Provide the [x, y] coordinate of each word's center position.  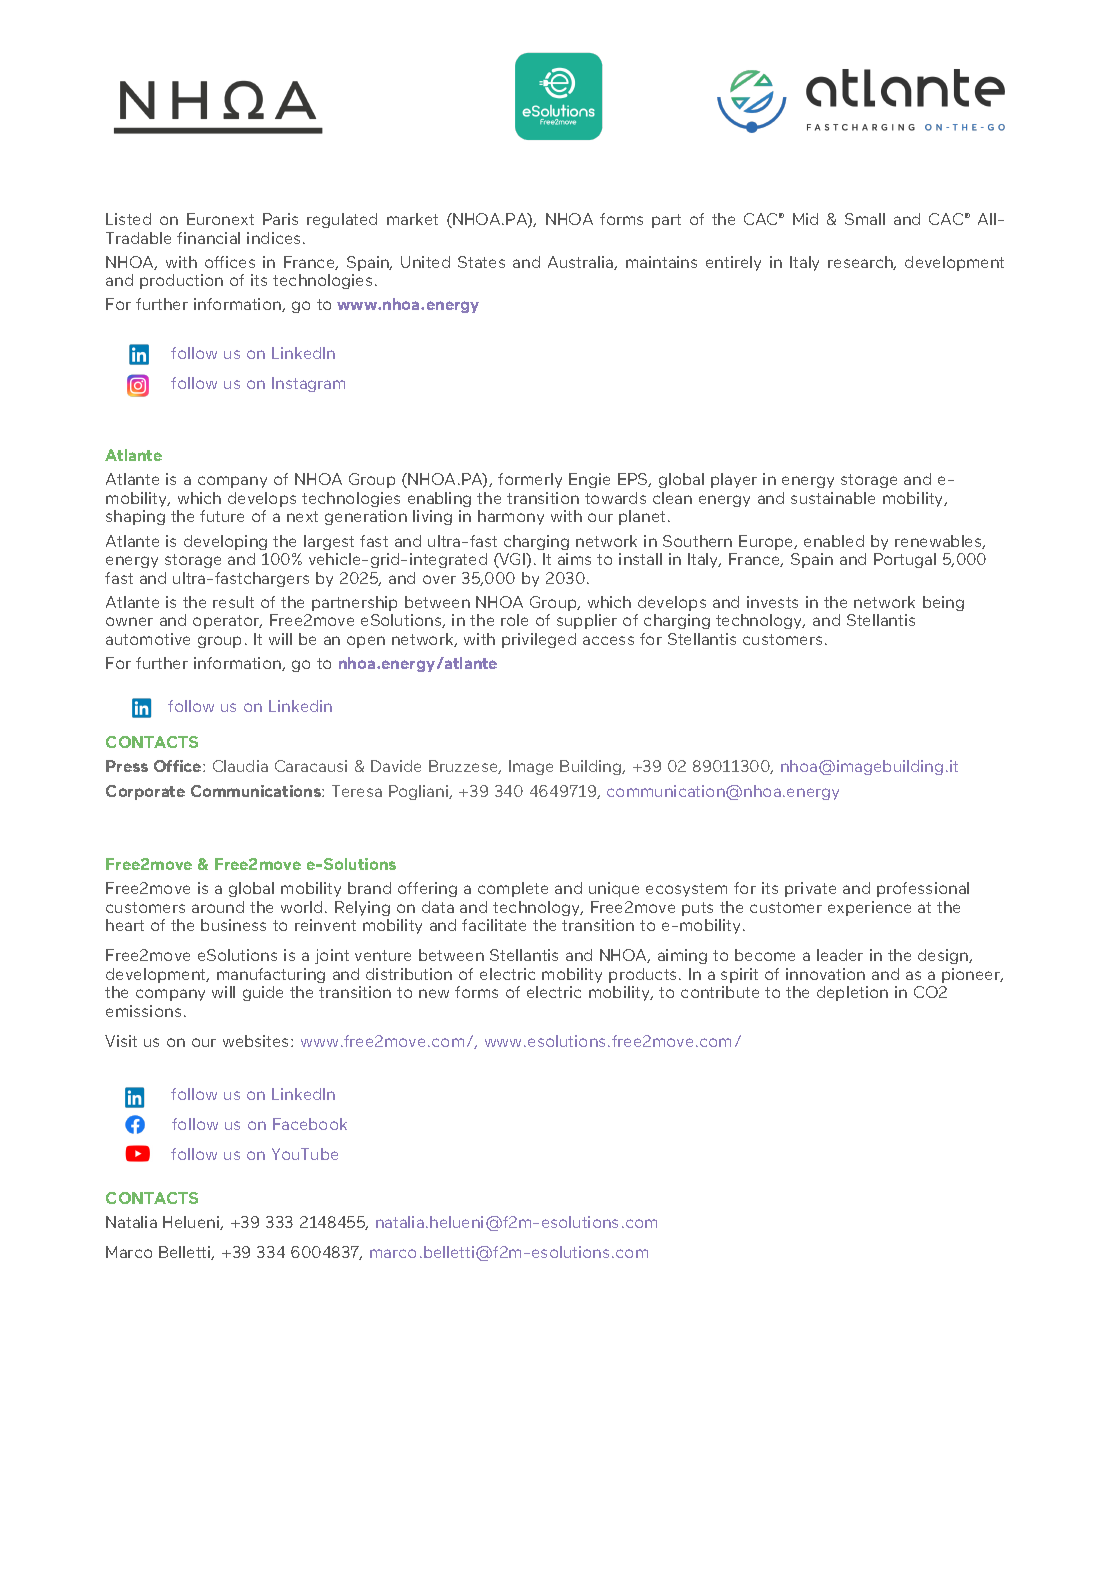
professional [923, 889]
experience [869, 908]
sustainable [833, 498]
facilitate [494, 925]
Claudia [240, 766]
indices [273, 238]
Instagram [308, 384]
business [233, 925]
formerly [530, 480]
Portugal [905, 560]
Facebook [310, 1124]
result [233, 602]
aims [574, 559]
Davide [396, 766]
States [481, 262]
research [862, 263]
